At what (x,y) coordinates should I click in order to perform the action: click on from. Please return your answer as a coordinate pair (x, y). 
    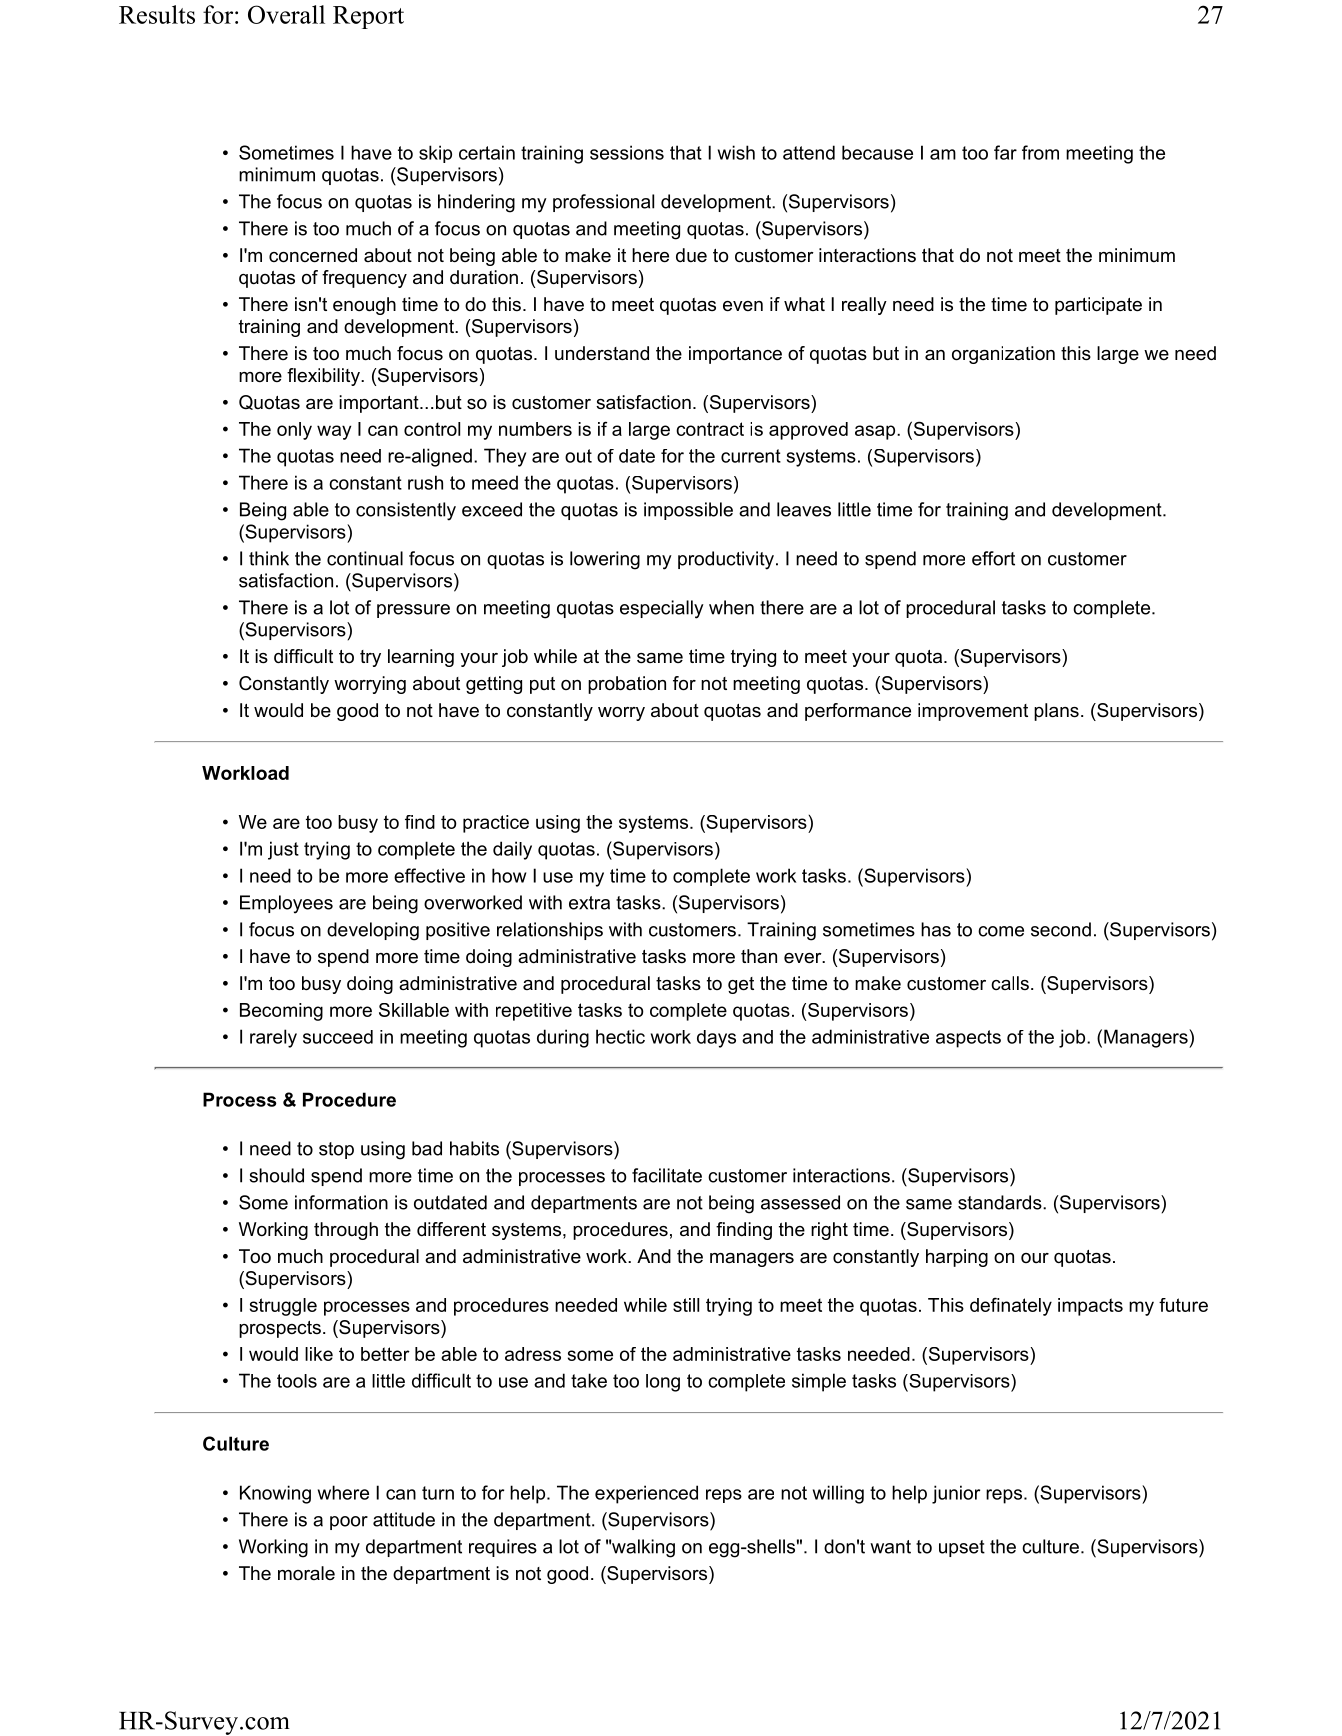
    Looking at the image, I should click on (1040, 152).
